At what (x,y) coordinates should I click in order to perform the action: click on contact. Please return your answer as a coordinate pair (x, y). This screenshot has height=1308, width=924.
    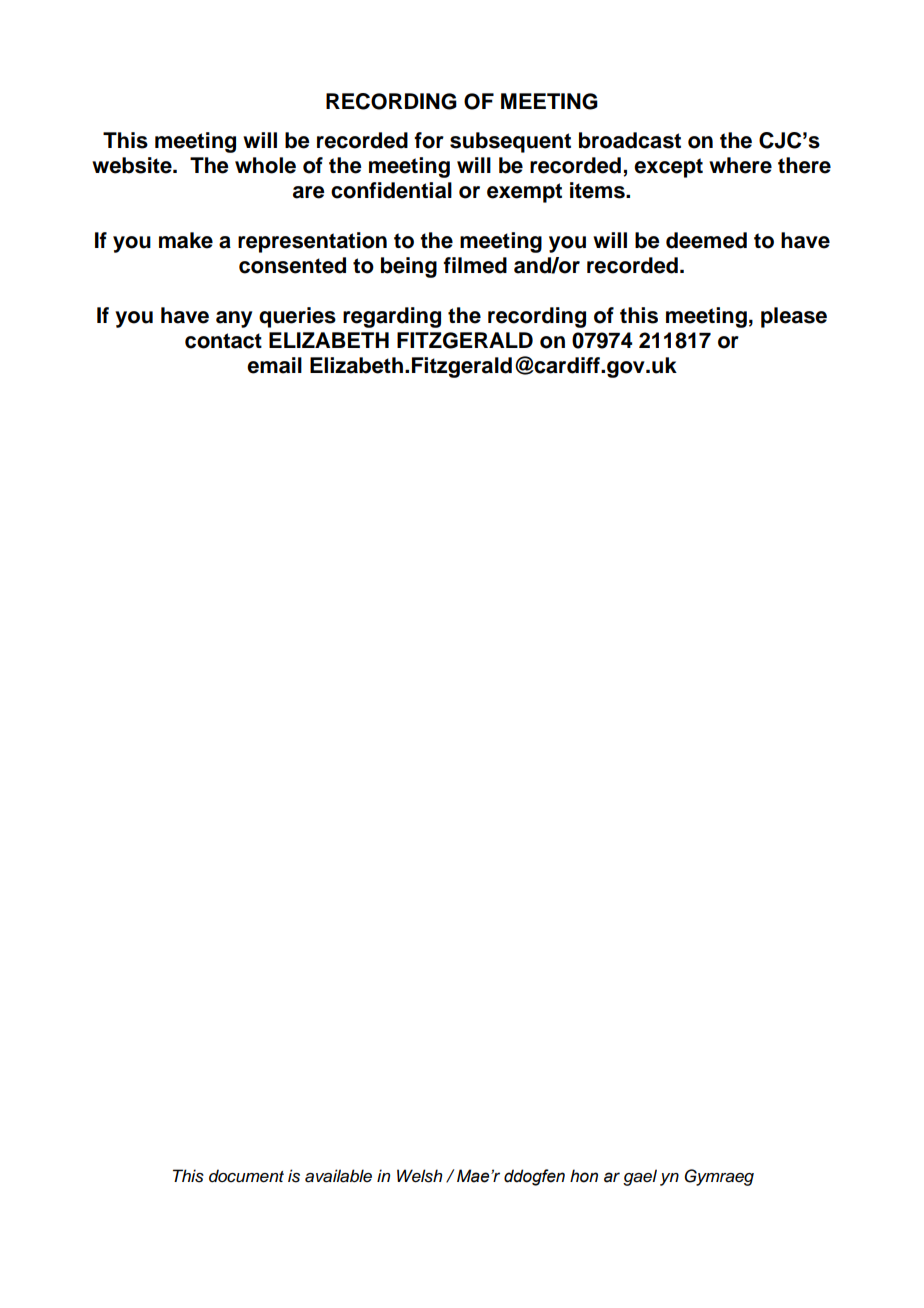
    Looking at the image, I should click on (223, 341).
